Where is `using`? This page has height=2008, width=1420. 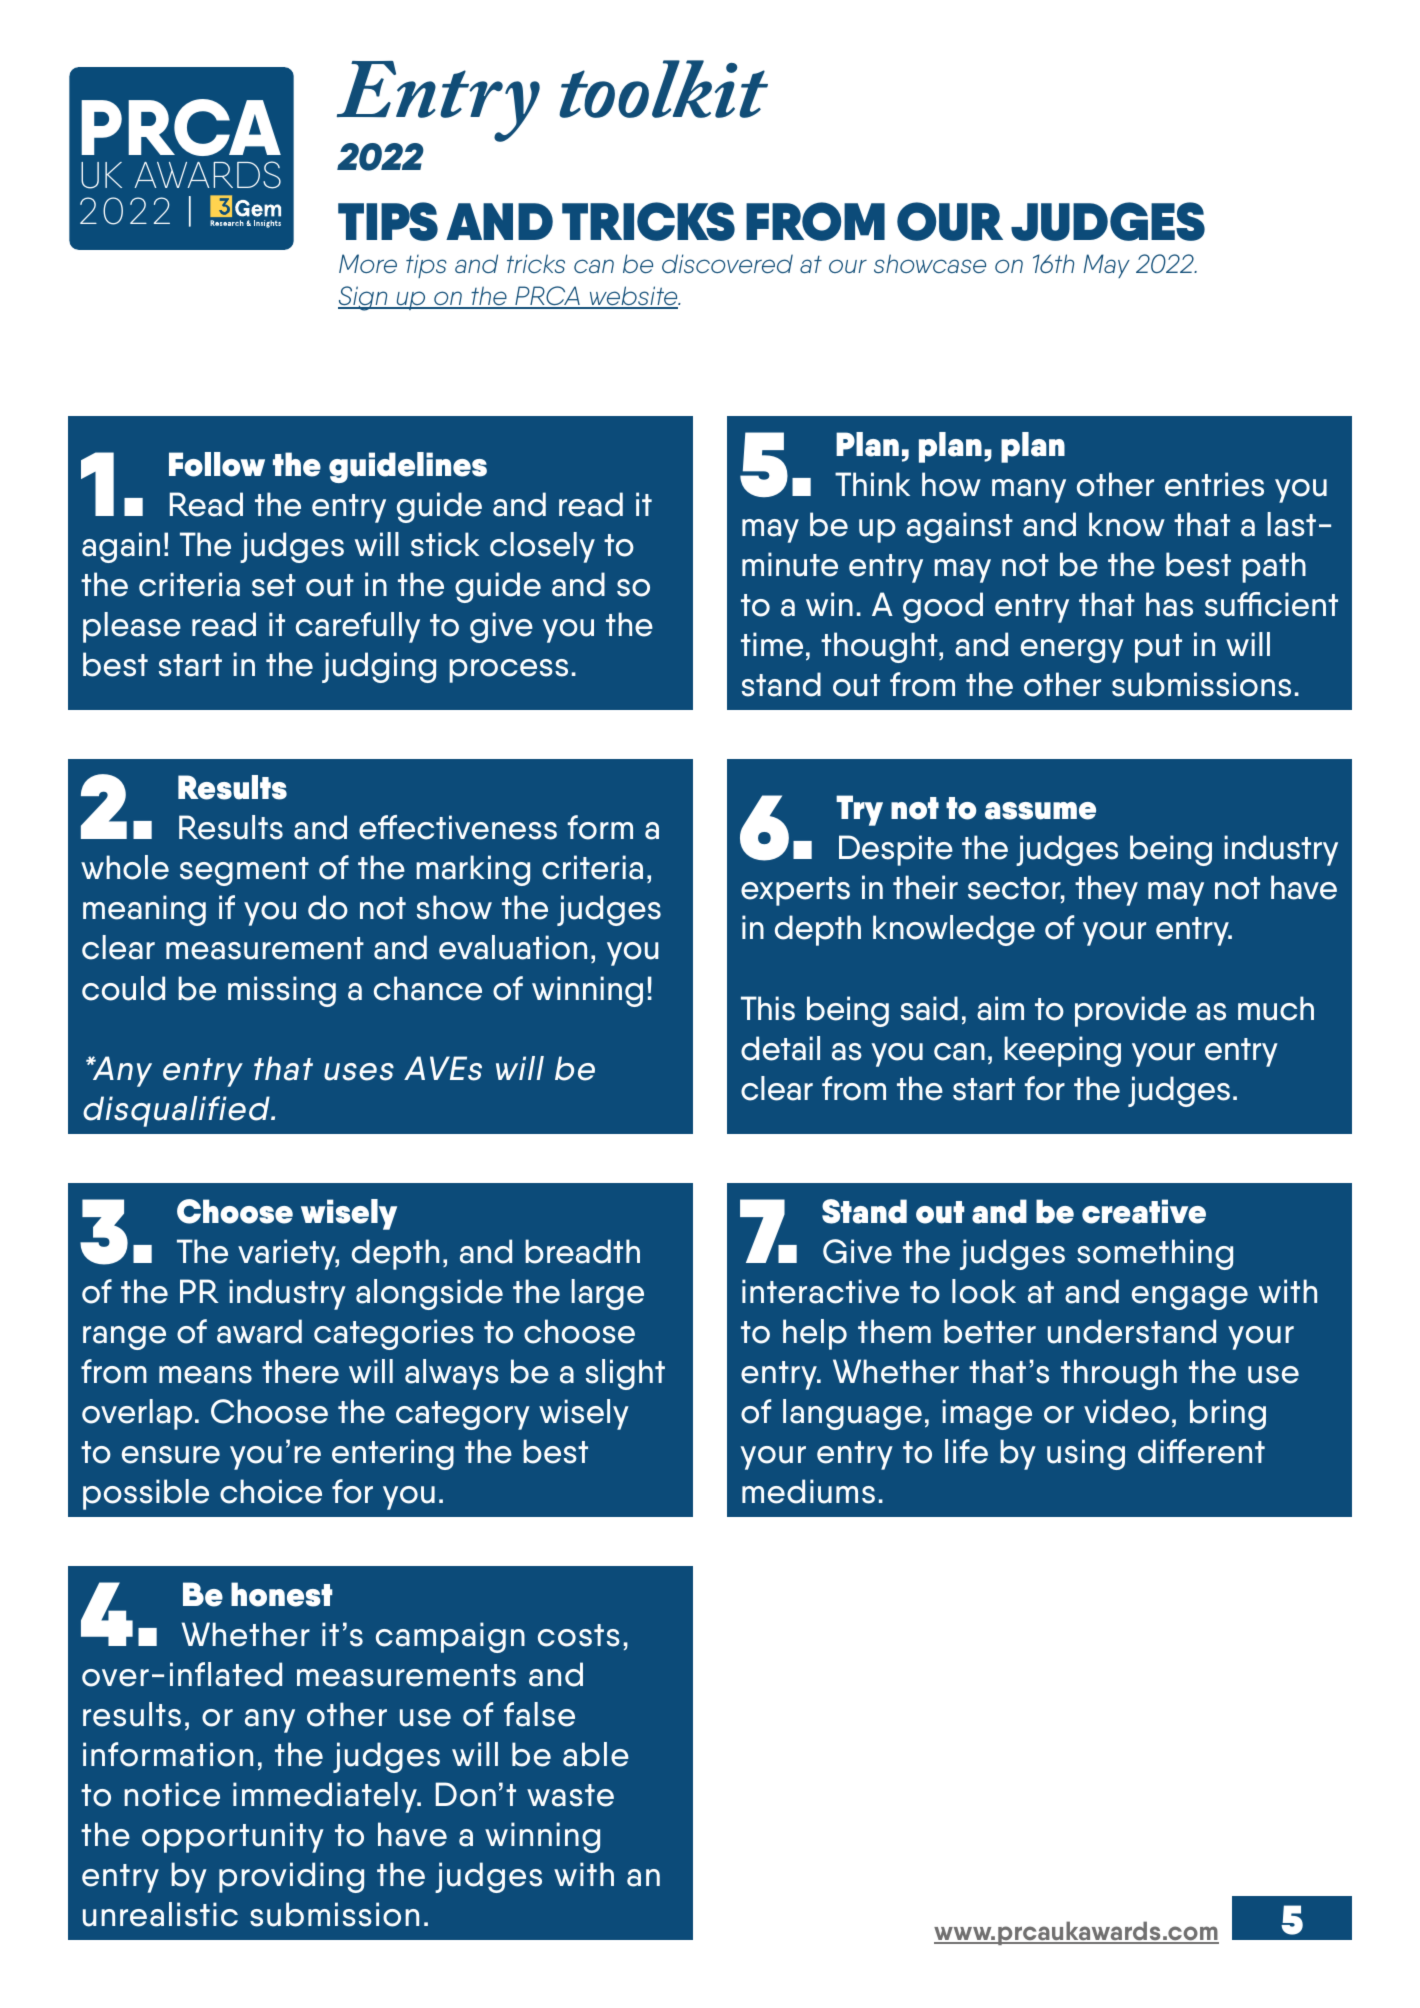 using is located at coordinates (1086, 1454).
